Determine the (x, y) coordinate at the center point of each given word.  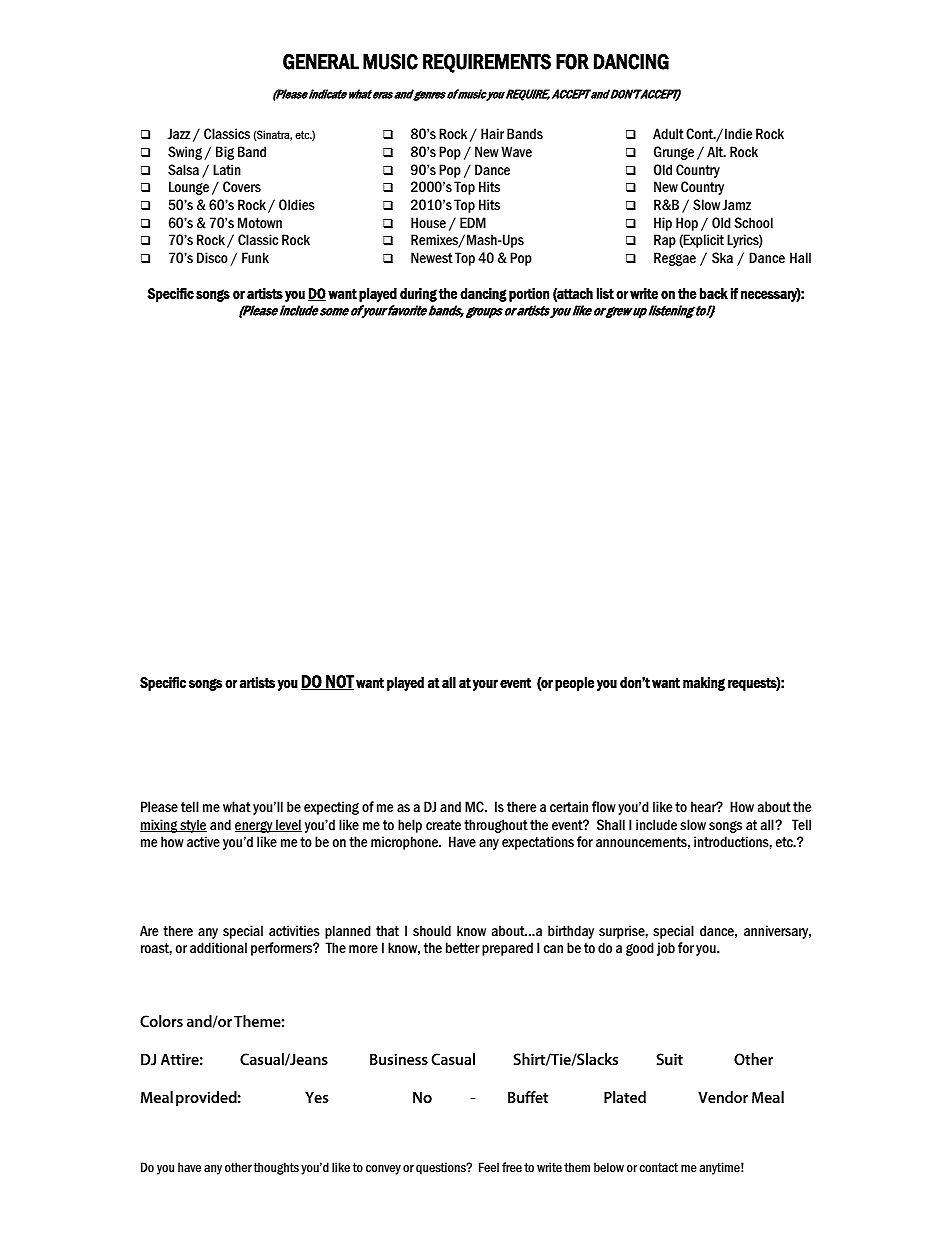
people (574, 684)
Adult (668, 133)
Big (225, 153)
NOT (339, 682)
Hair (492, 133)
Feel (489, 1167)
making (704, 684)
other (238, 1167)
